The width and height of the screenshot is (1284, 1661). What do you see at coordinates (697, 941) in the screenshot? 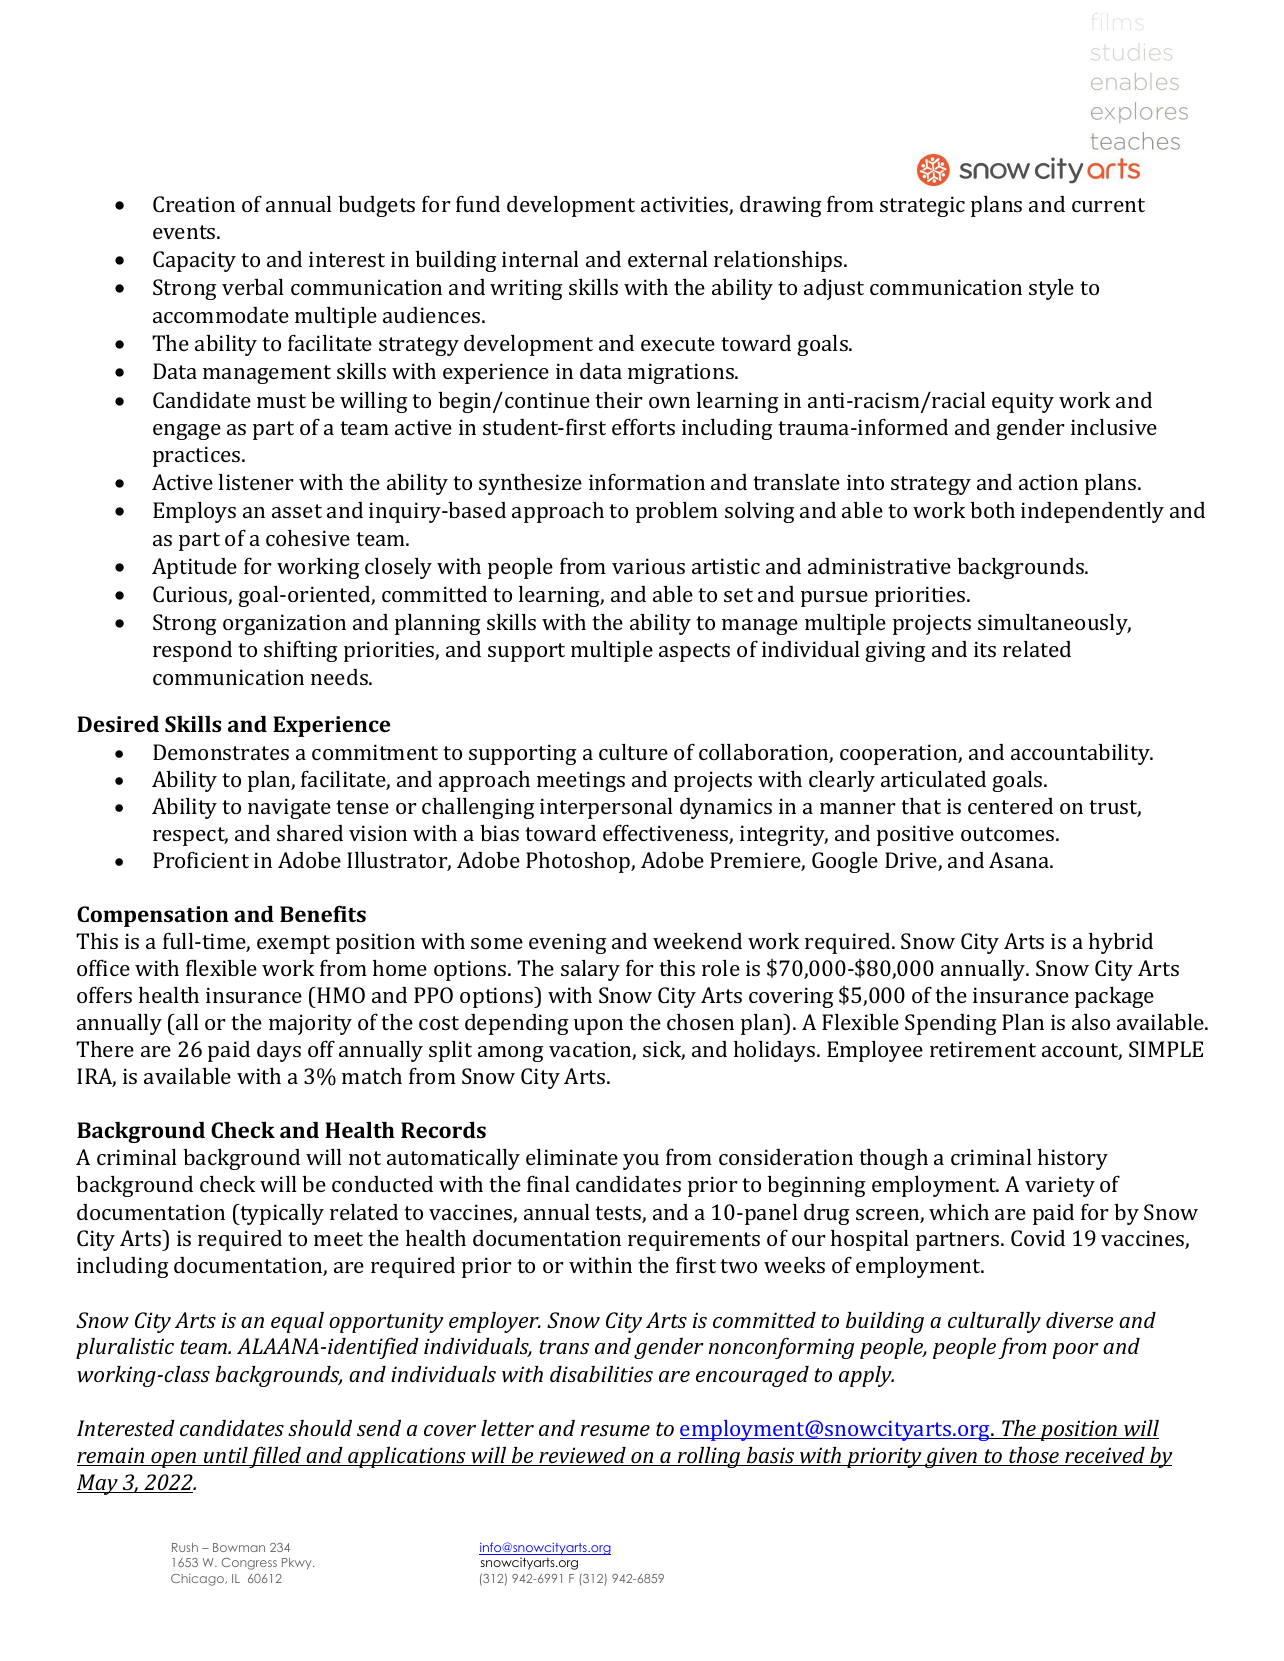
I see `weekend` at bounding box center [697, 941].
